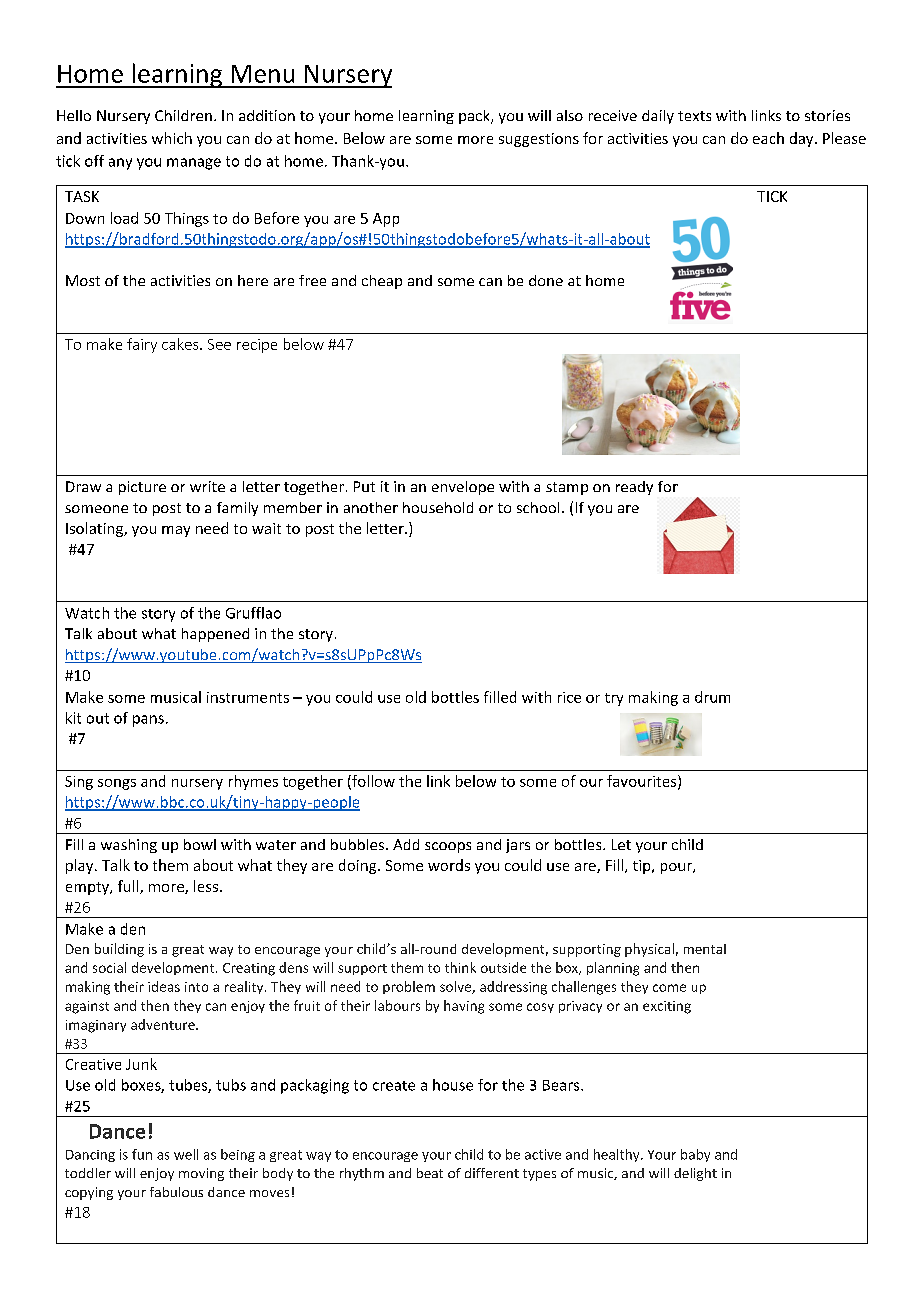 The height and width of the image is (1308, 924). I want to click on happened, so click(215, 635).
